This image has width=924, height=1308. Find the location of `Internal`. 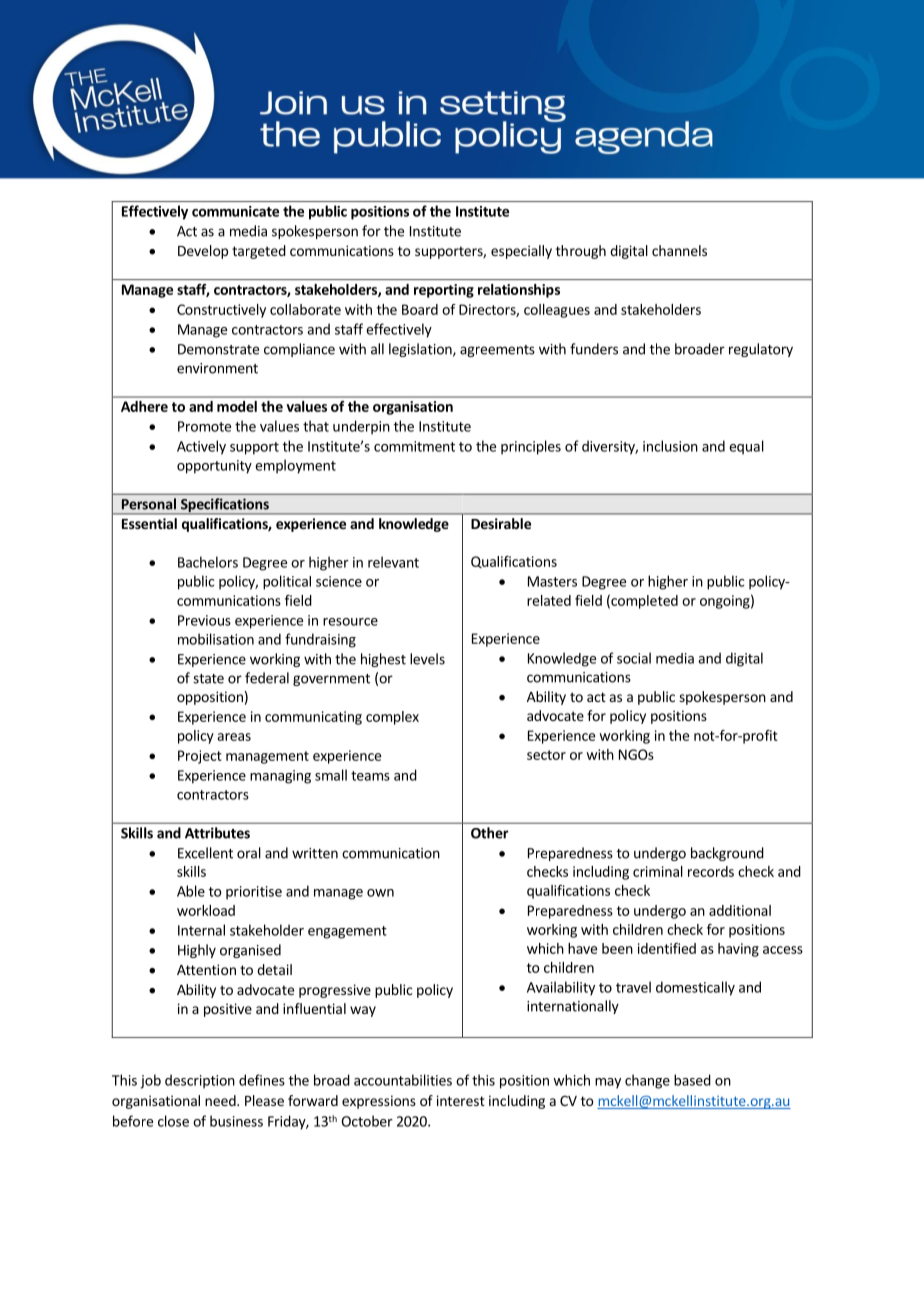

Internal is located at coordinates (201, 930).
